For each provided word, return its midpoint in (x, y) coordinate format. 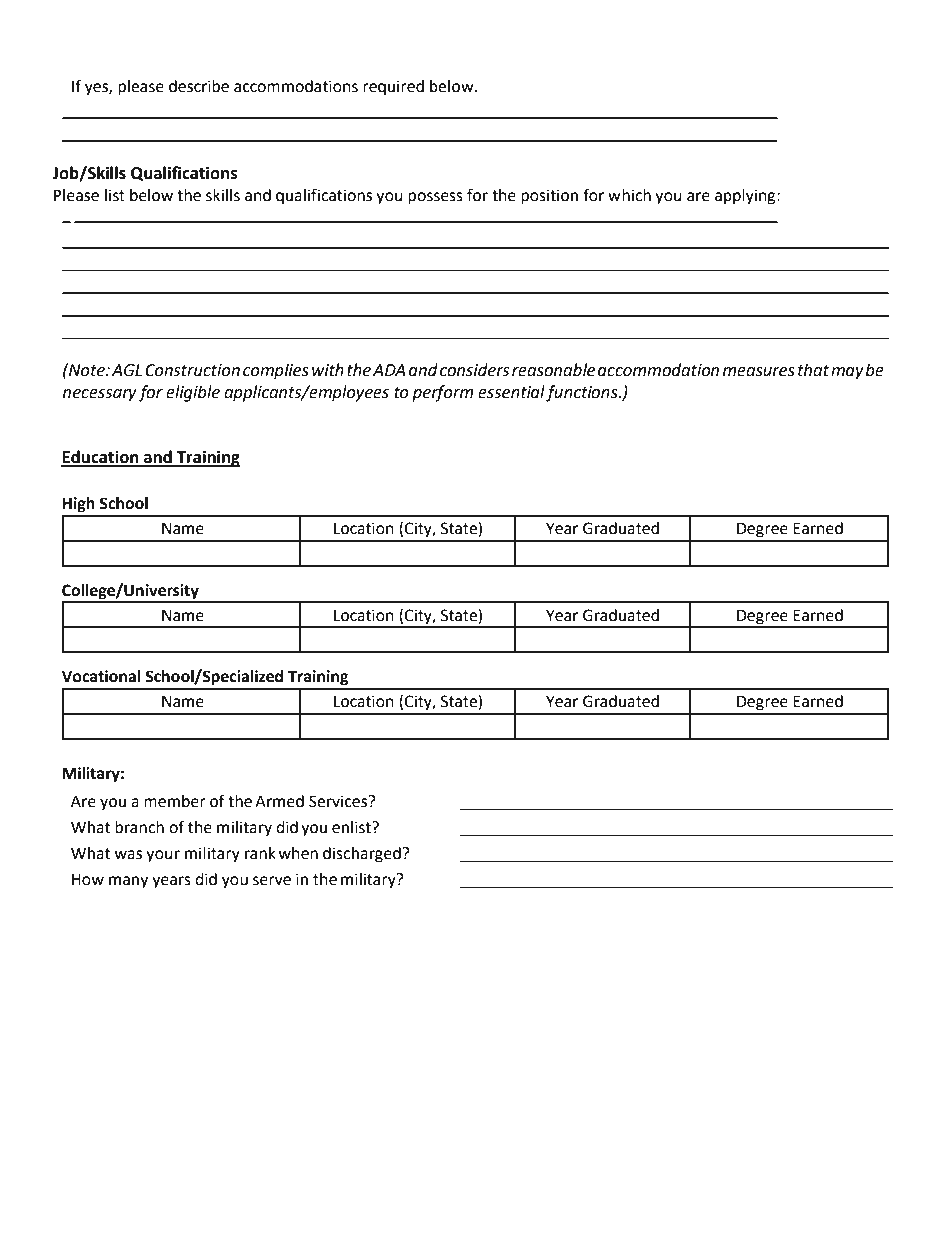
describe (199, 86)
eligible (193, 393)
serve (272, 881)
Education (101, 458)
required (393, 88)
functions (583, 393)
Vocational (101, 676)
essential (511, 392)
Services (339, 801)
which (629, 195)
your (163, 856)
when (298, 853)
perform (443, 393)
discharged (363, 855)
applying (746, 197)
